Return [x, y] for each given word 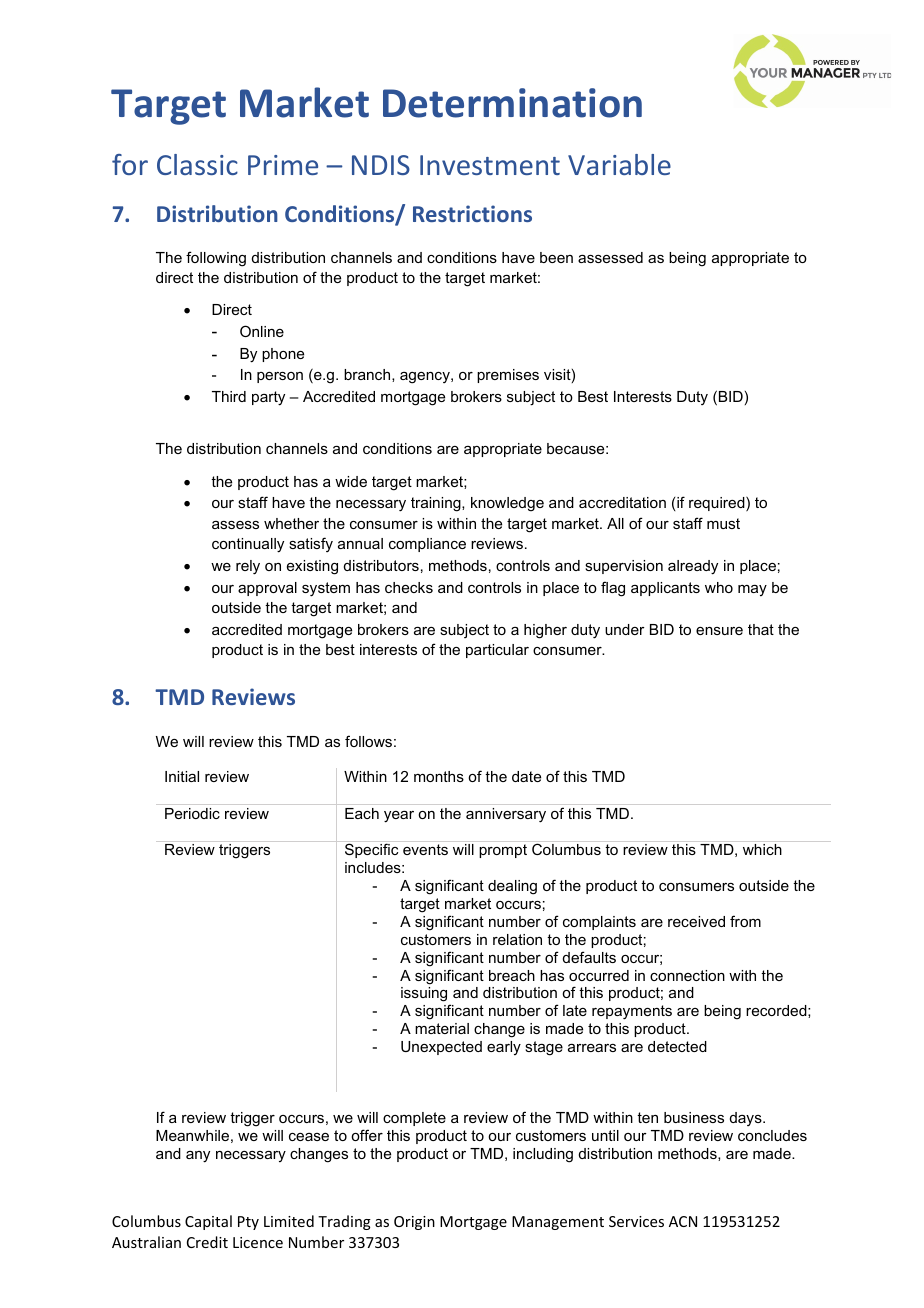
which [762, 849]
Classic [197, 164]
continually [248, 545]
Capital [208, 1222]
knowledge [507, 504]
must [723, 523]
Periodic [192, 813]
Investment [490, 165]
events [425, 849]
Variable [619, 164]
